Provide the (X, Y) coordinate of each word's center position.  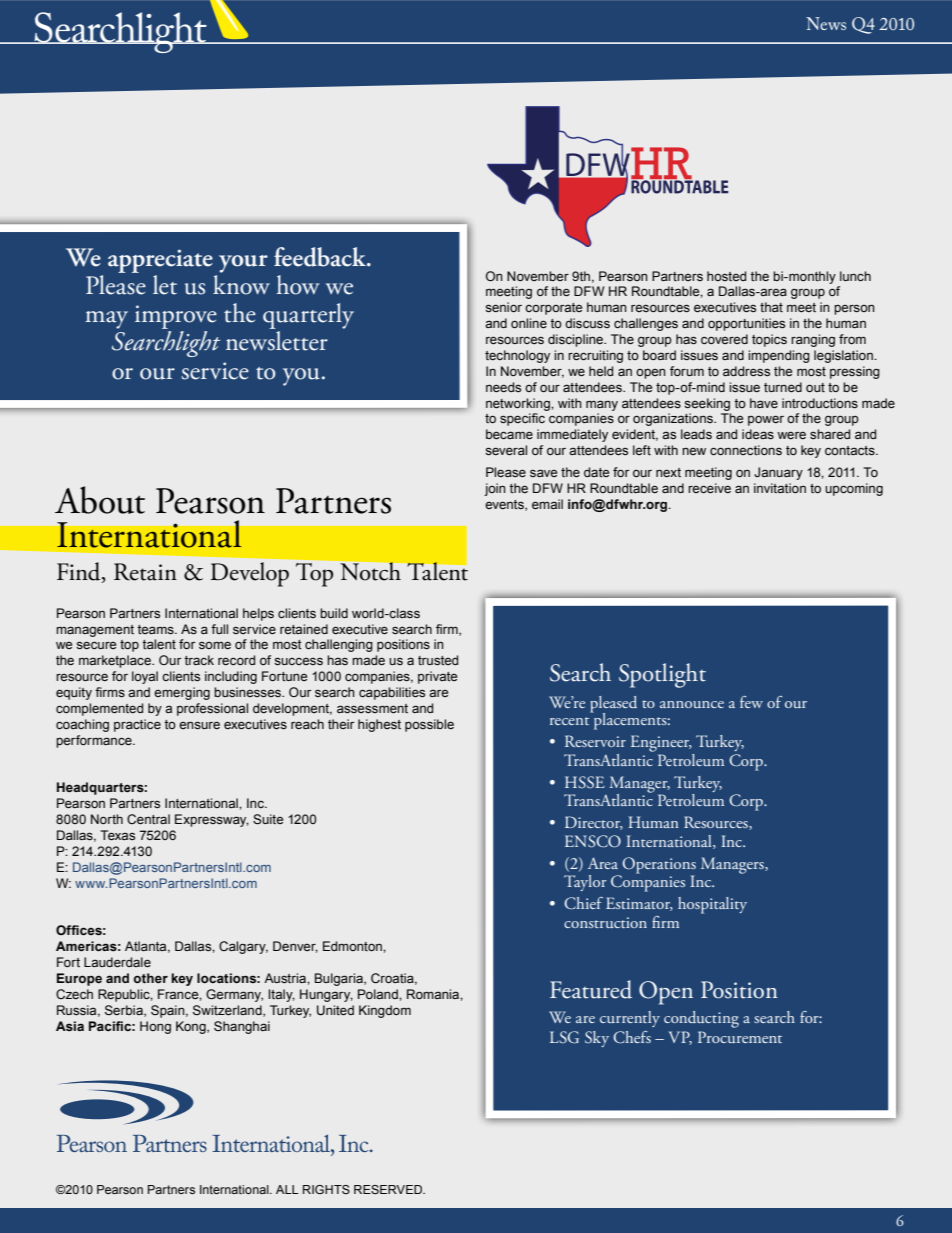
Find (80, 572)
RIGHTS (326, 1189)
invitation (780, 488)
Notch (371, 571)
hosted (726, 276)
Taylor (585, 883)
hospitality (712, 905)
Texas (117, 835)
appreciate (160, 262)
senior (503, 307)
